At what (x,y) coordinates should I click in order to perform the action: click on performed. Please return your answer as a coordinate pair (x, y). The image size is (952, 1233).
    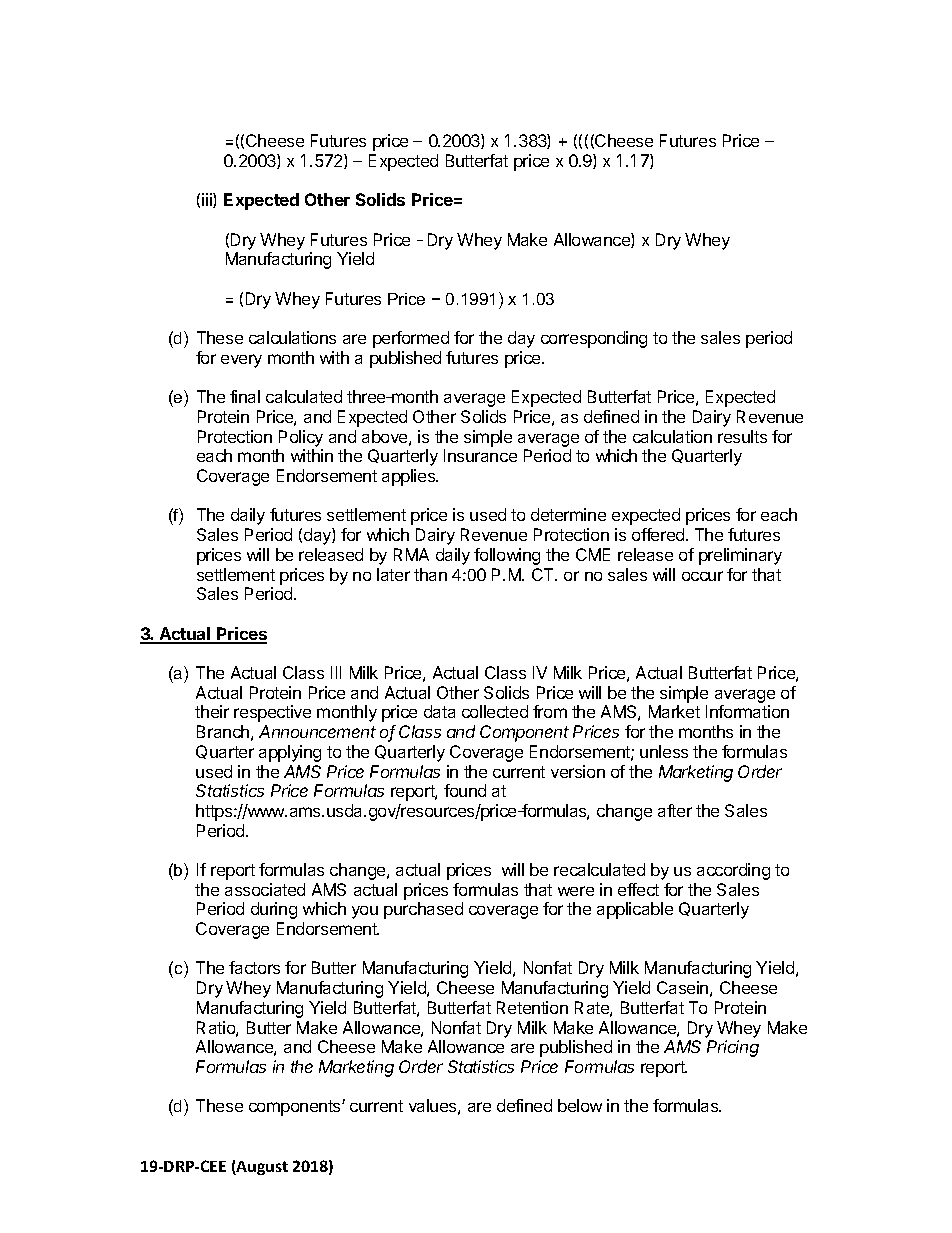
    Looking at the image, I should click on (411, 339).
